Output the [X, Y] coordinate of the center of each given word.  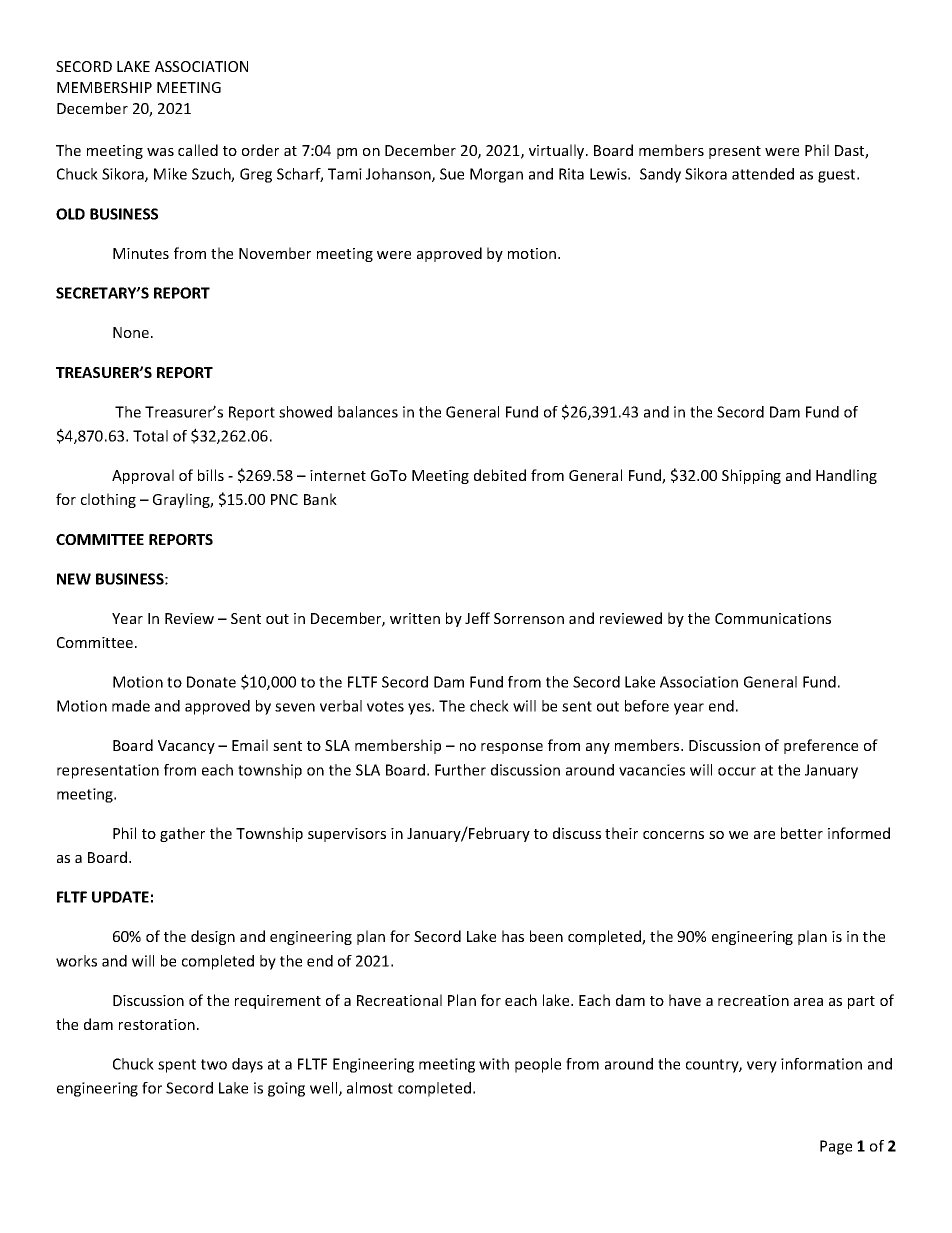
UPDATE [120, 897]
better [802, 833]
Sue [452, 174]
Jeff [477, 618]
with [494, 1064]
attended [763, 174]
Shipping [751, 476]
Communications [773, 618]
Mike [170, 174]
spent [177, 1066]
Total [150, 436]
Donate [211, 682]
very [762, 1067]
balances [368, 412]
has [513, 936]
